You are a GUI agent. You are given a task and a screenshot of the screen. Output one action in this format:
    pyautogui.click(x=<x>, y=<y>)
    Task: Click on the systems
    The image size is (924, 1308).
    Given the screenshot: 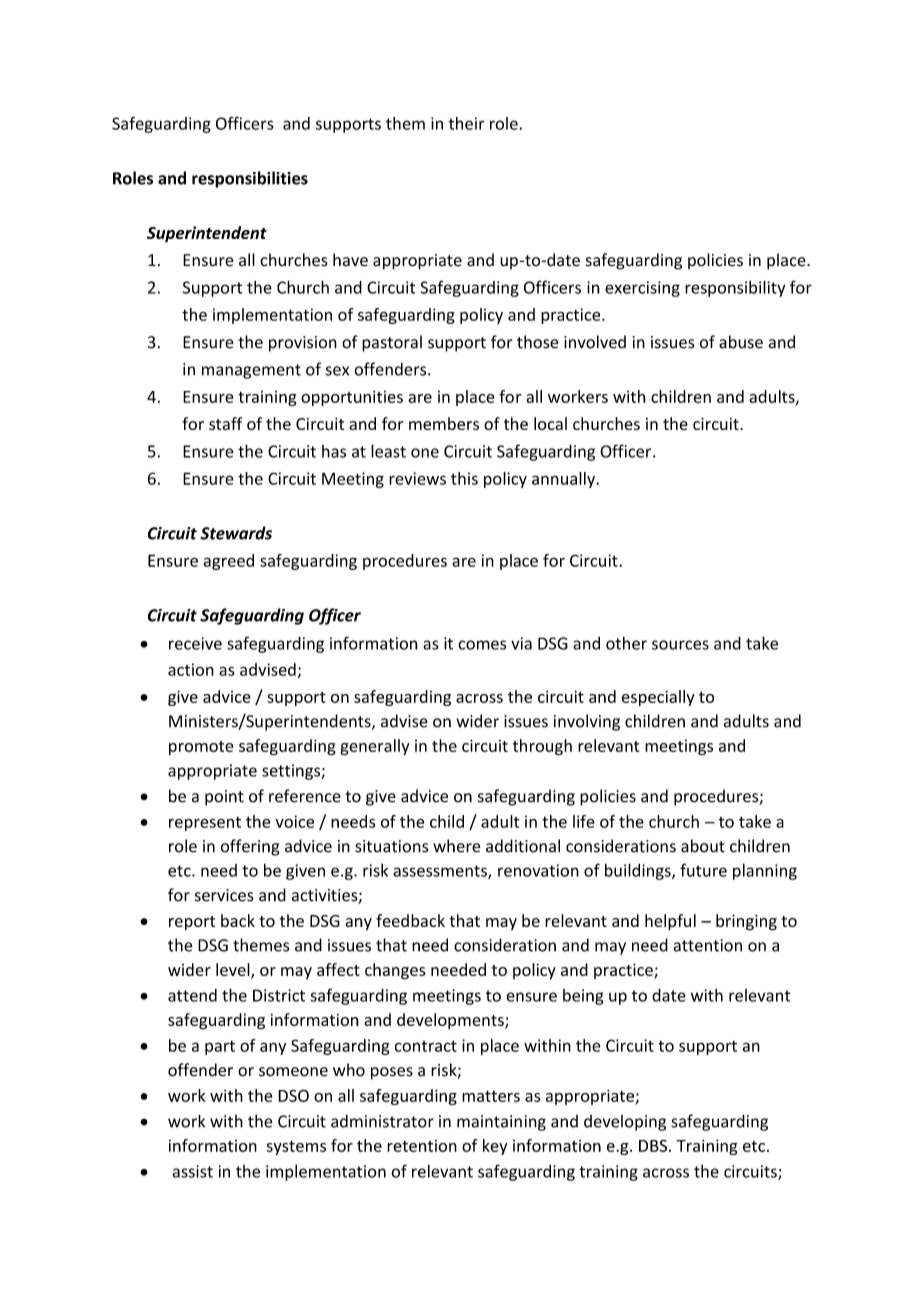 What is the action you would take?
    pyautogui.click(x=296, y=1147)
